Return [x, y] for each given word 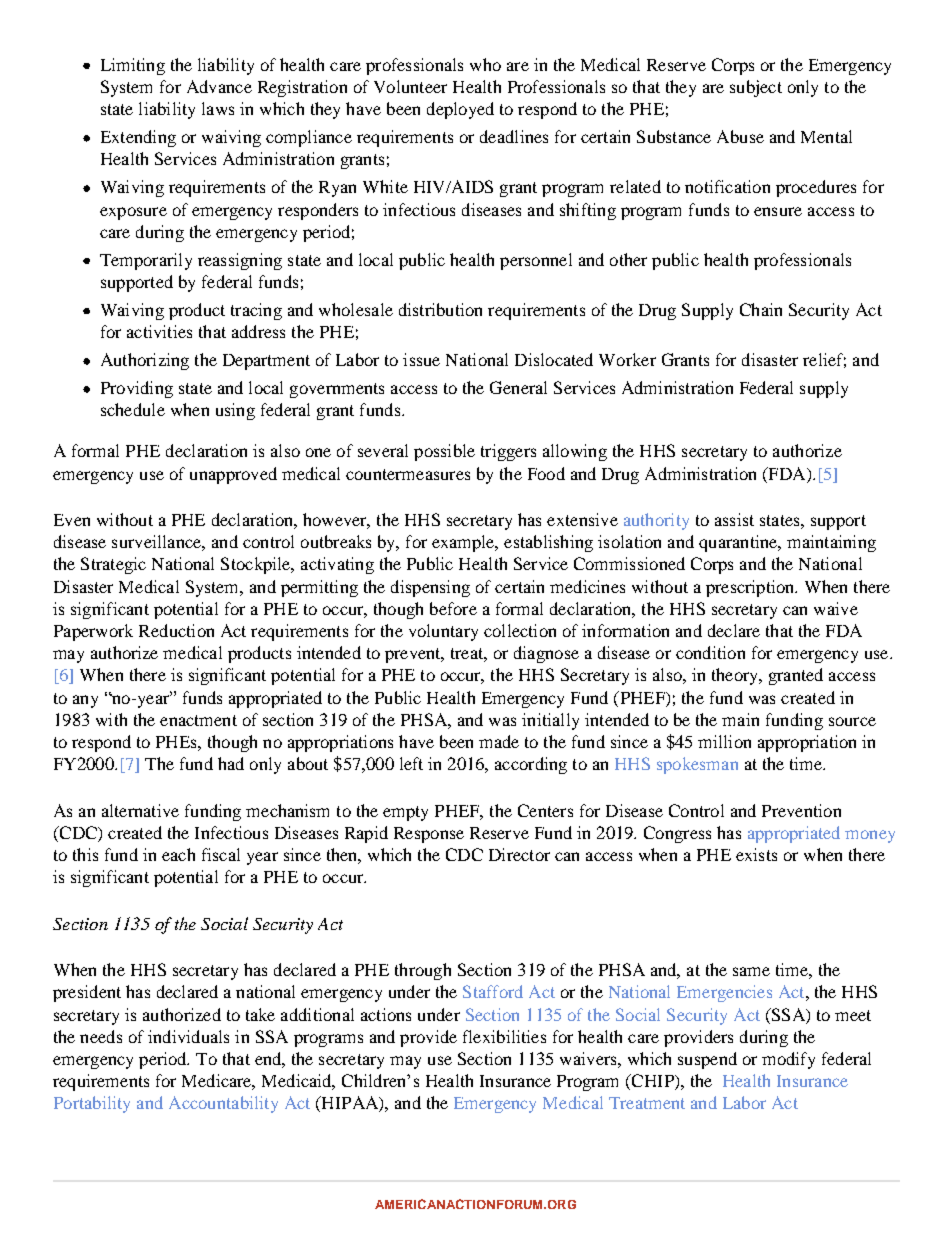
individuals [188, 1036]
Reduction [176, 630]
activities [159, 331]
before [453, 608]
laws [218, 108]
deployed [460, 110]
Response [429, 835]
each [178, 854]
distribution [440, 309]
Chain [761, 309]
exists [756, 854]
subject [756, 88]
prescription [751, 588]
